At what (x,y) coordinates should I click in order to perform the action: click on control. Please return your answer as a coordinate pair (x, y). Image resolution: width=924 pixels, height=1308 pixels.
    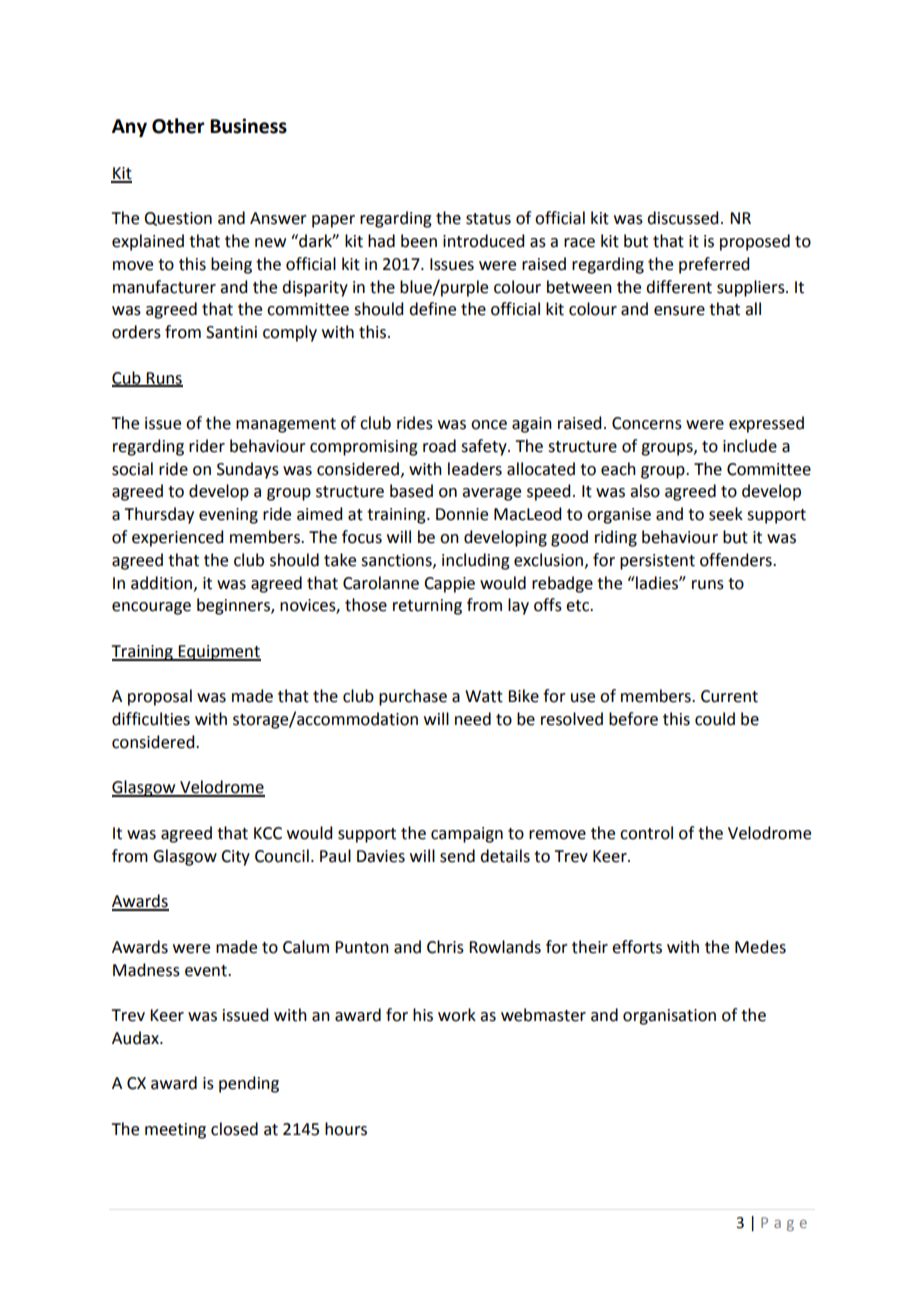
    Looking at the image, I should click on (646, 833).
